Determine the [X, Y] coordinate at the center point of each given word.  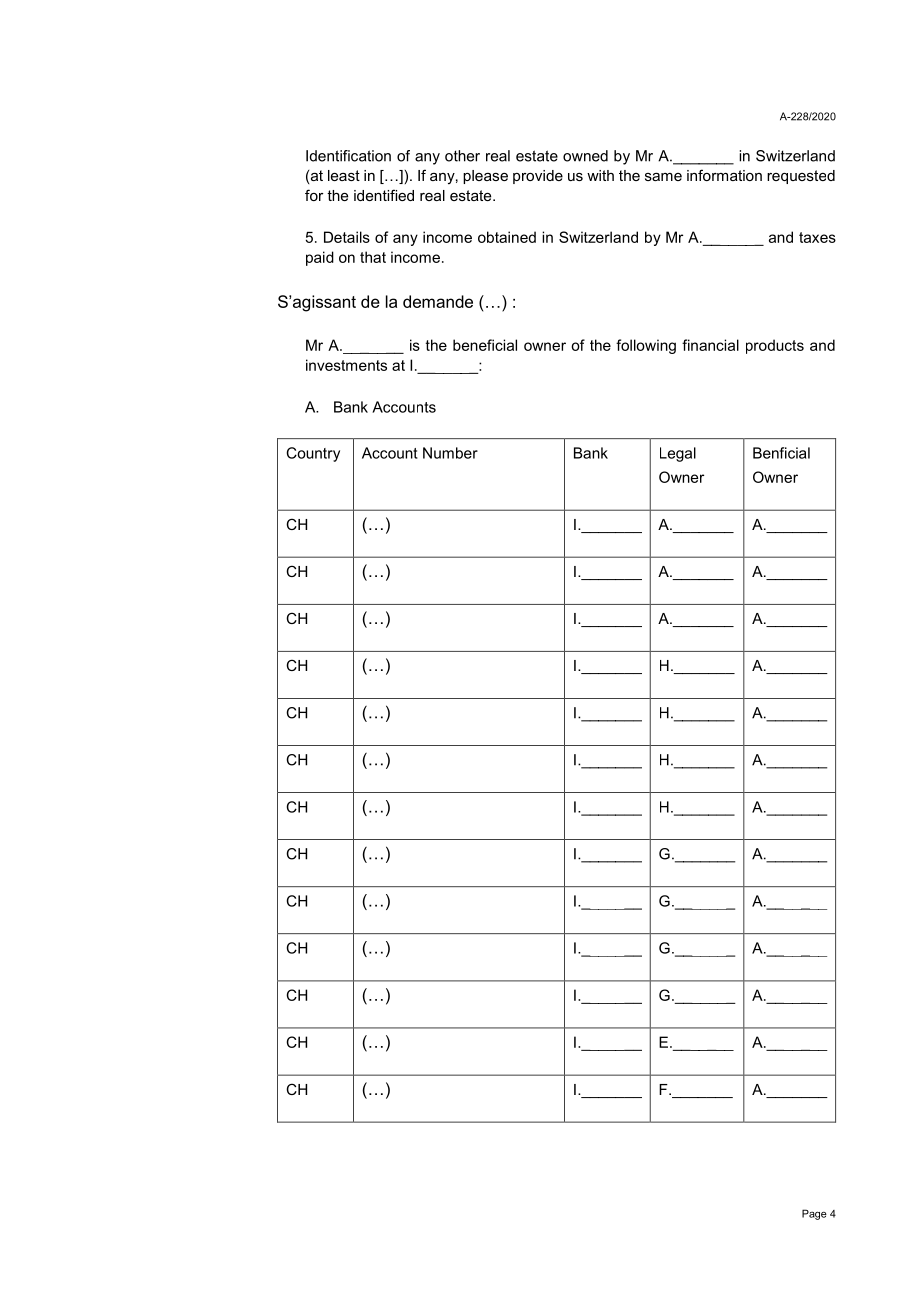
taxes [817, 237]
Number [450, 453]
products [775, 346]
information [724, 175]
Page [814, 1214]
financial [710, 345]
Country [313, 454]
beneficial [485, 345]
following [646, 346]
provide [538, 177]
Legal [678, 454]
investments [346, 365]
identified [384, 195]
